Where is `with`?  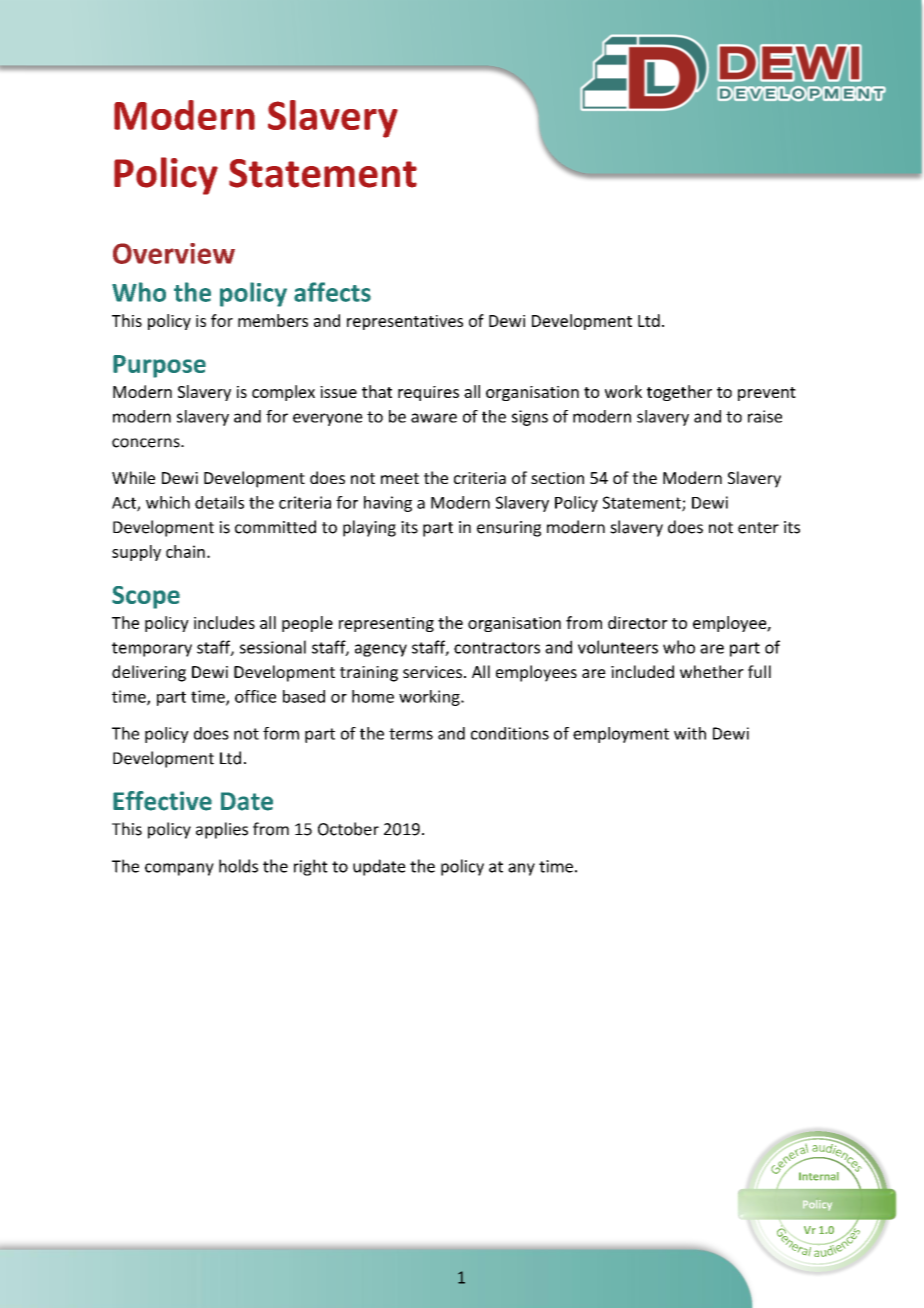 with is located at coordinates (690, 733).
